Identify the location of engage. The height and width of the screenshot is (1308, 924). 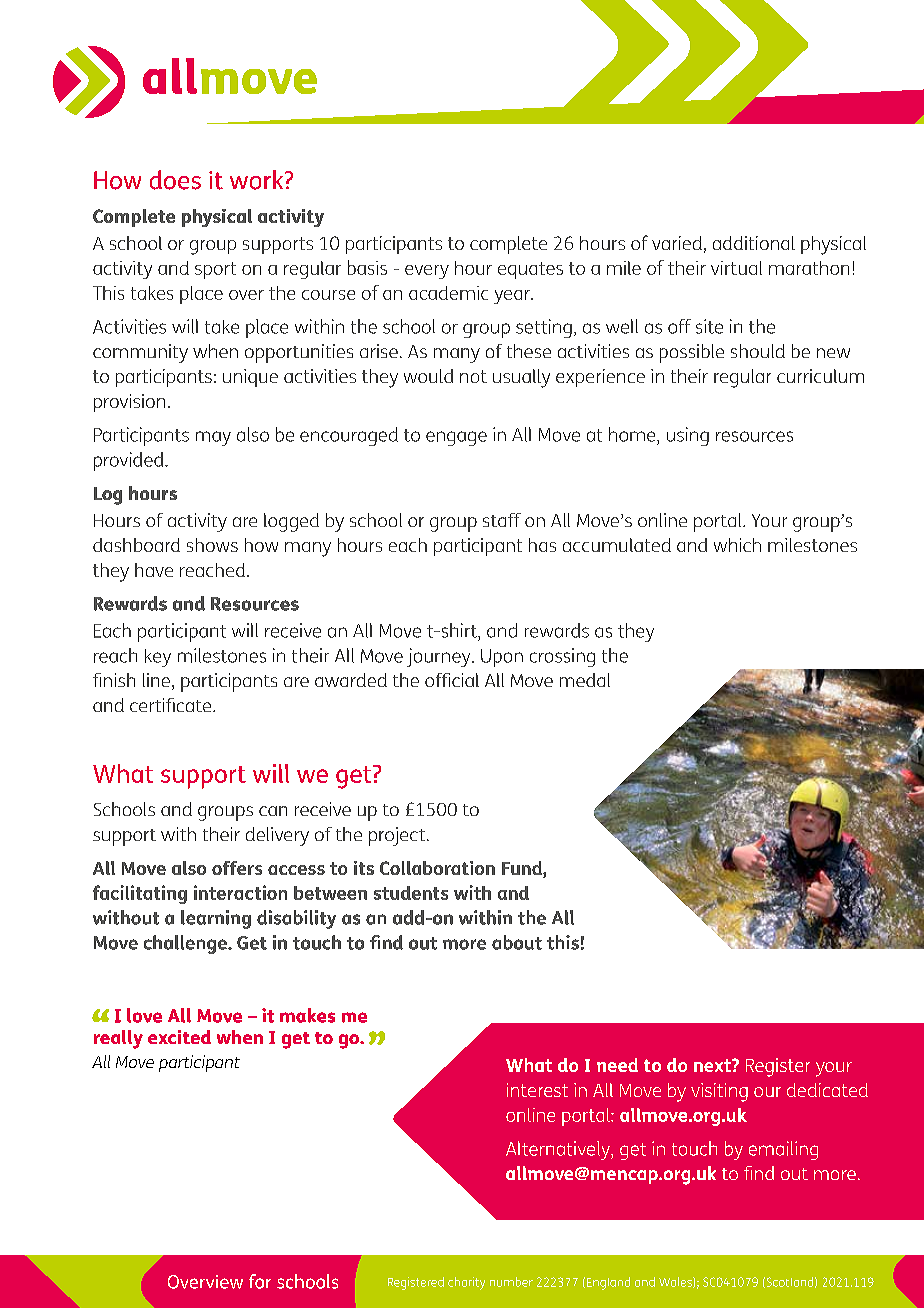
(456, 438).
